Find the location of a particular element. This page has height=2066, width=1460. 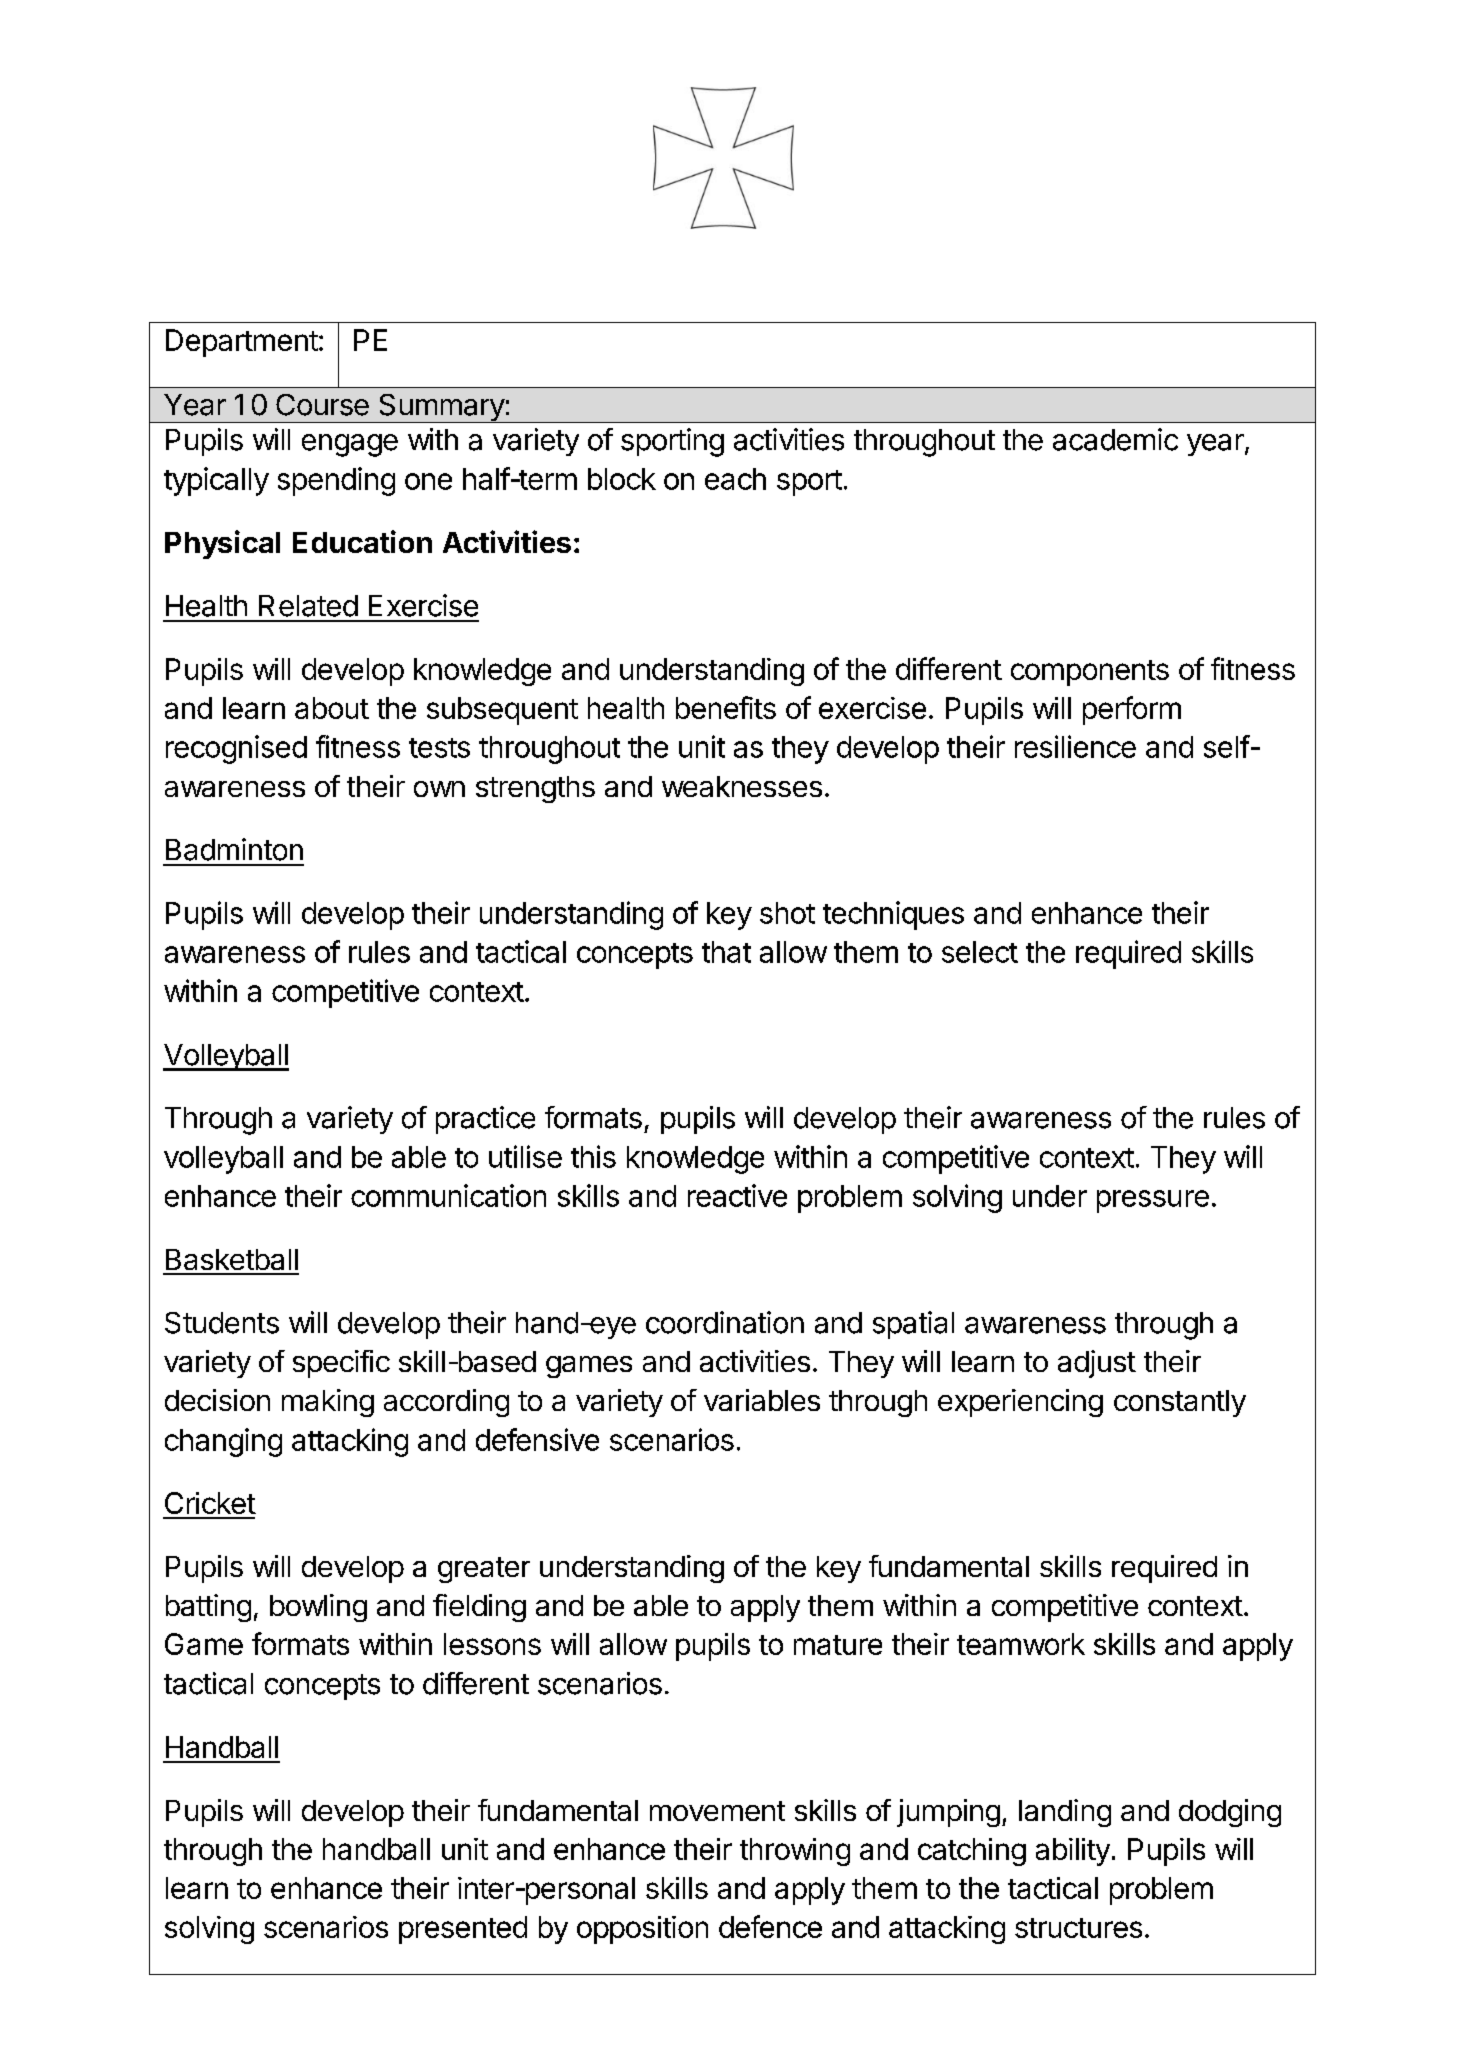

coordination is located at coordinates (725, 1322).
